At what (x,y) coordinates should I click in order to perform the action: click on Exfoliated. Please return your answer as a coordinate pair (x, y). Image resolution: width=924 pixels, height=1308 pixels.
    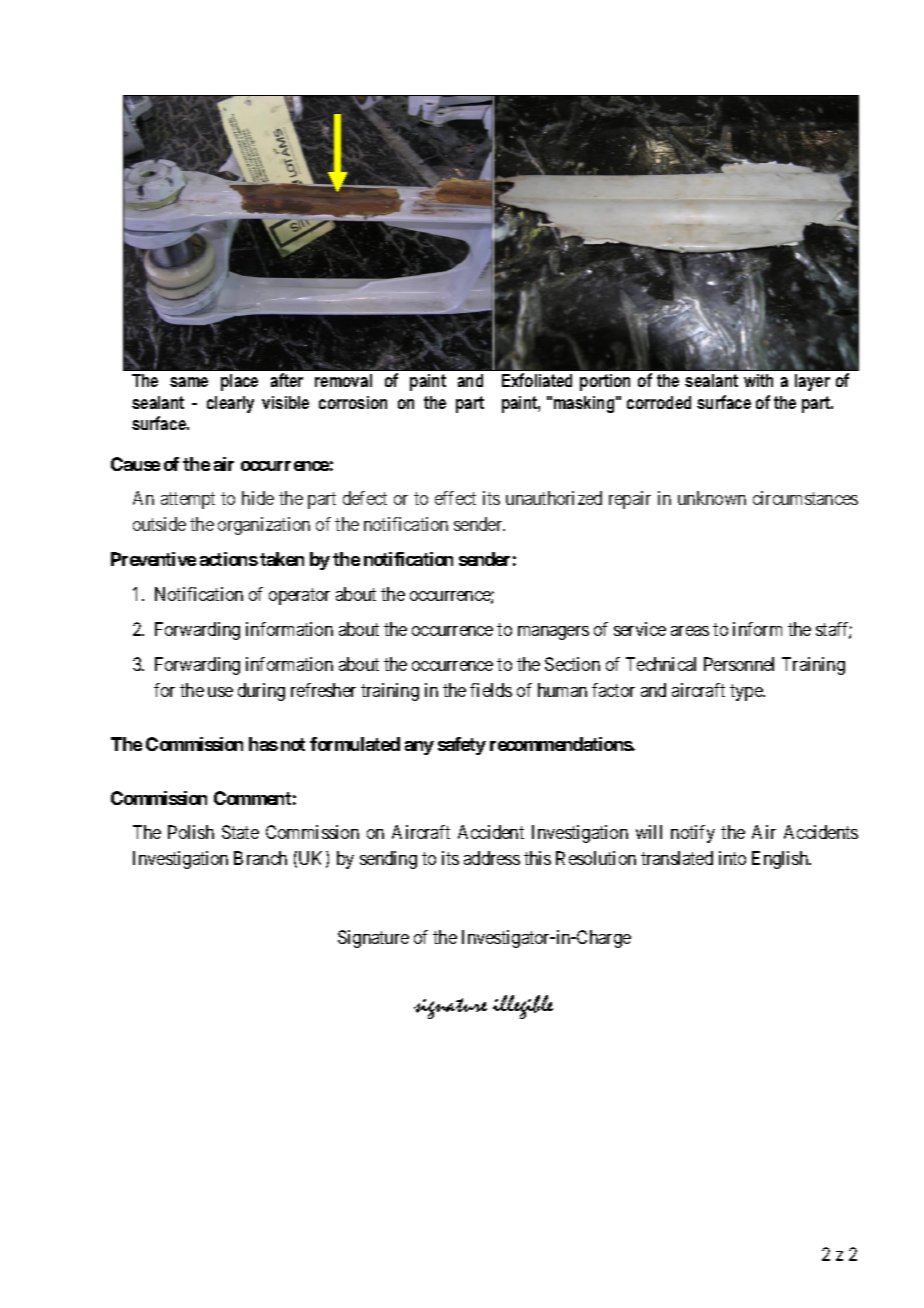
    Looking at the image, I should click on (537, 380).
